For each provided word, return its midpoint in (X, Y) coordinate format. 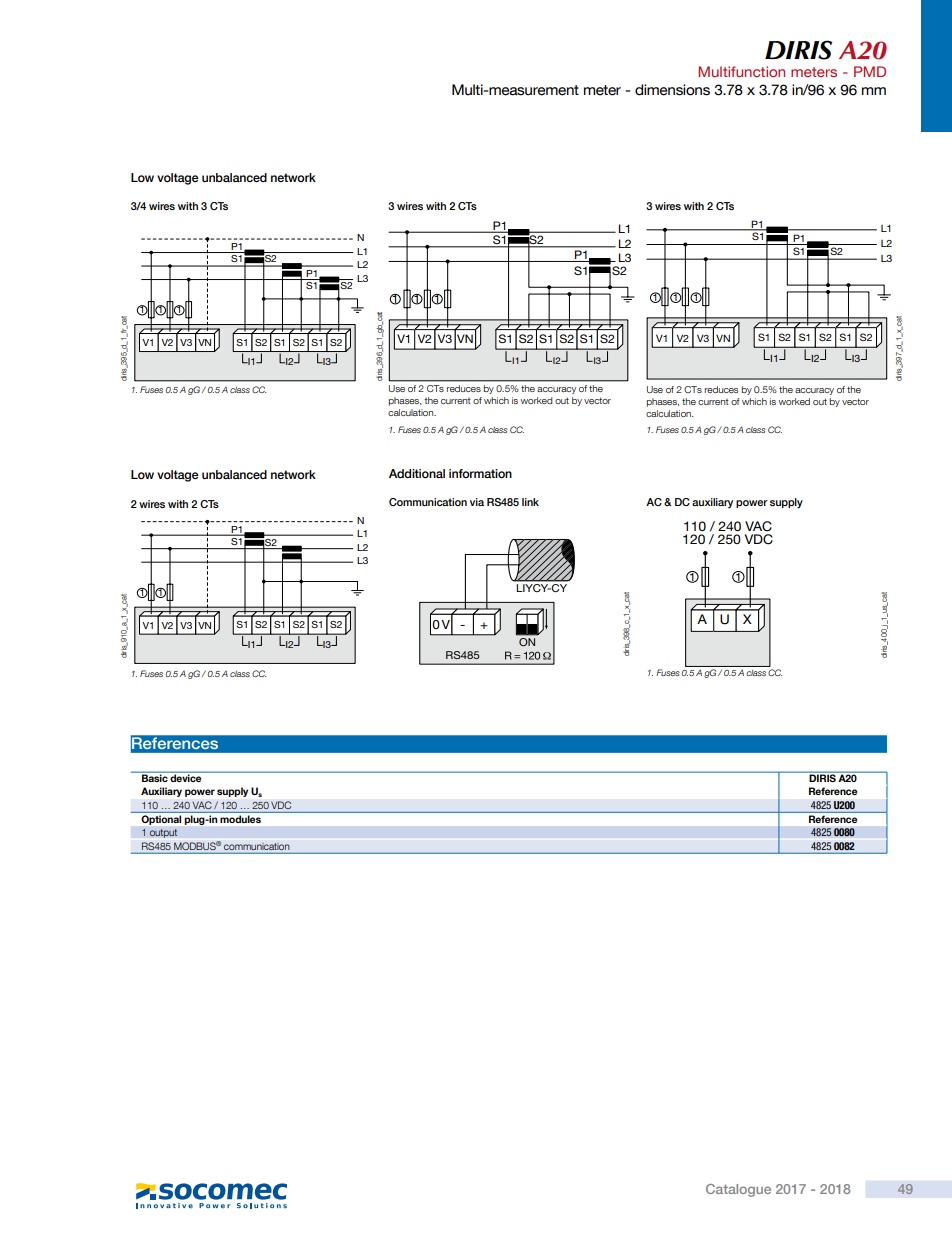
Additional (417, 473)
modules (240, 819)
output (163, 833)
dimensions (672, 90)
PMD (870, 71)
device (185, 778)
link (530, 502)
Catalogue (738, 1190)
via (477, 502)
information (480, 473)
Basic (155, 778)
